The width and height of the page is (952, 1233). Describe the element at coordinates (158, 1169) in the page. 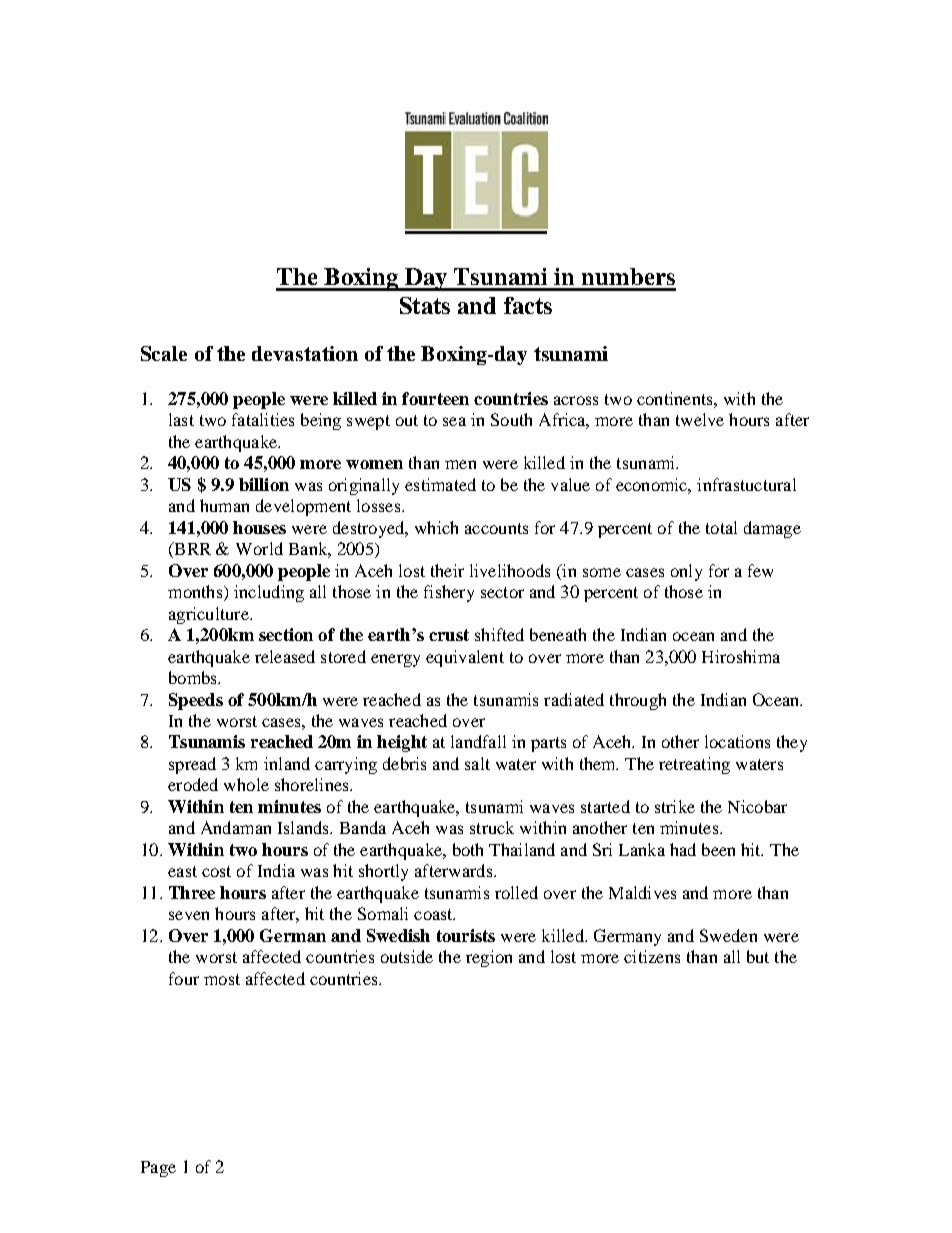

I see `Page` at that location.
